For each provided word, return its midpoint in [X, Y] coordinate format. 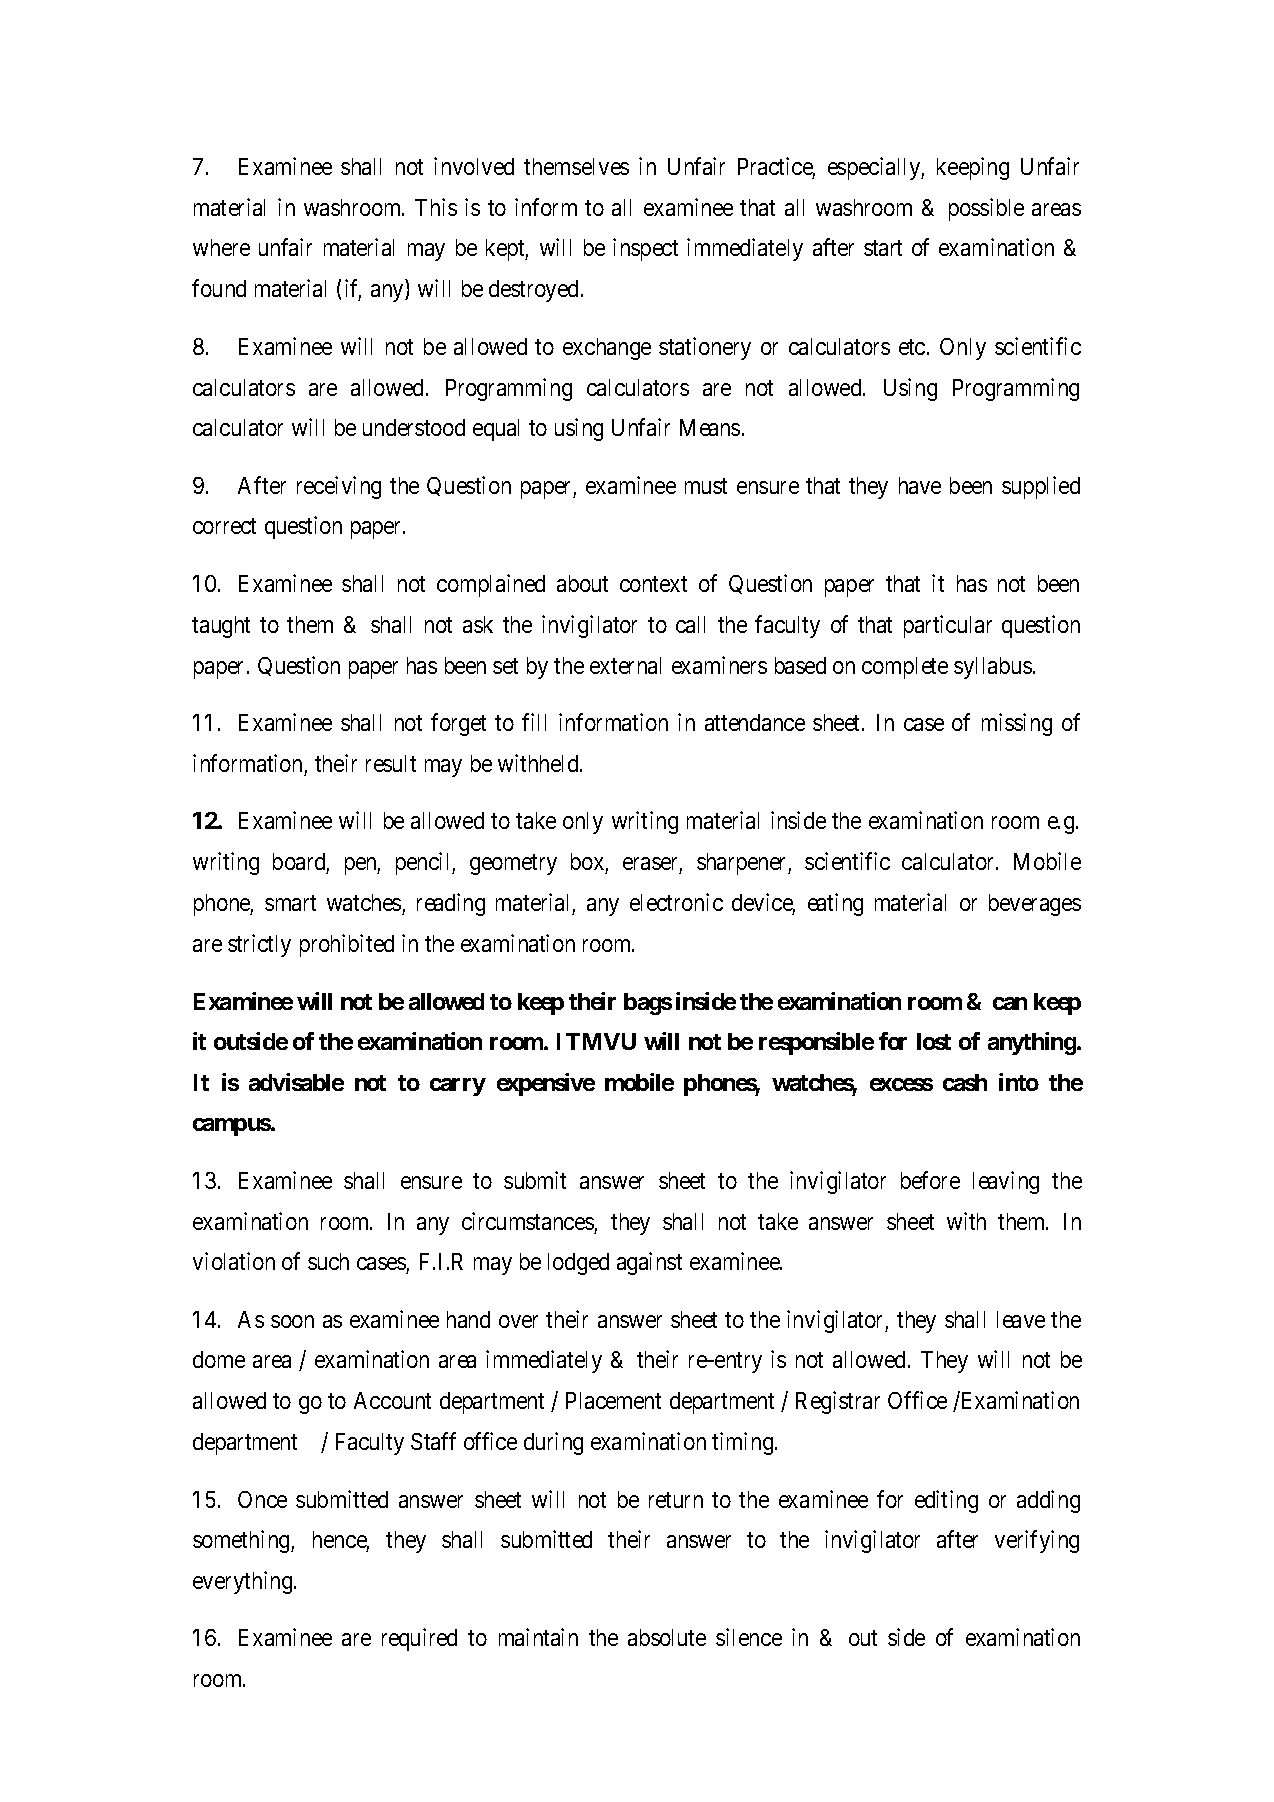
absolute [667, 1637]
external [625, 665]
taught [221, 627]
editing [946, 1501]
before [930, 1180]
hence [341, 1541]
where [221, 247]
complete [905, 668]
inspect [645, 249]
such [328, 1261]
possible [986, 209]
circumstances [528, 1221]
